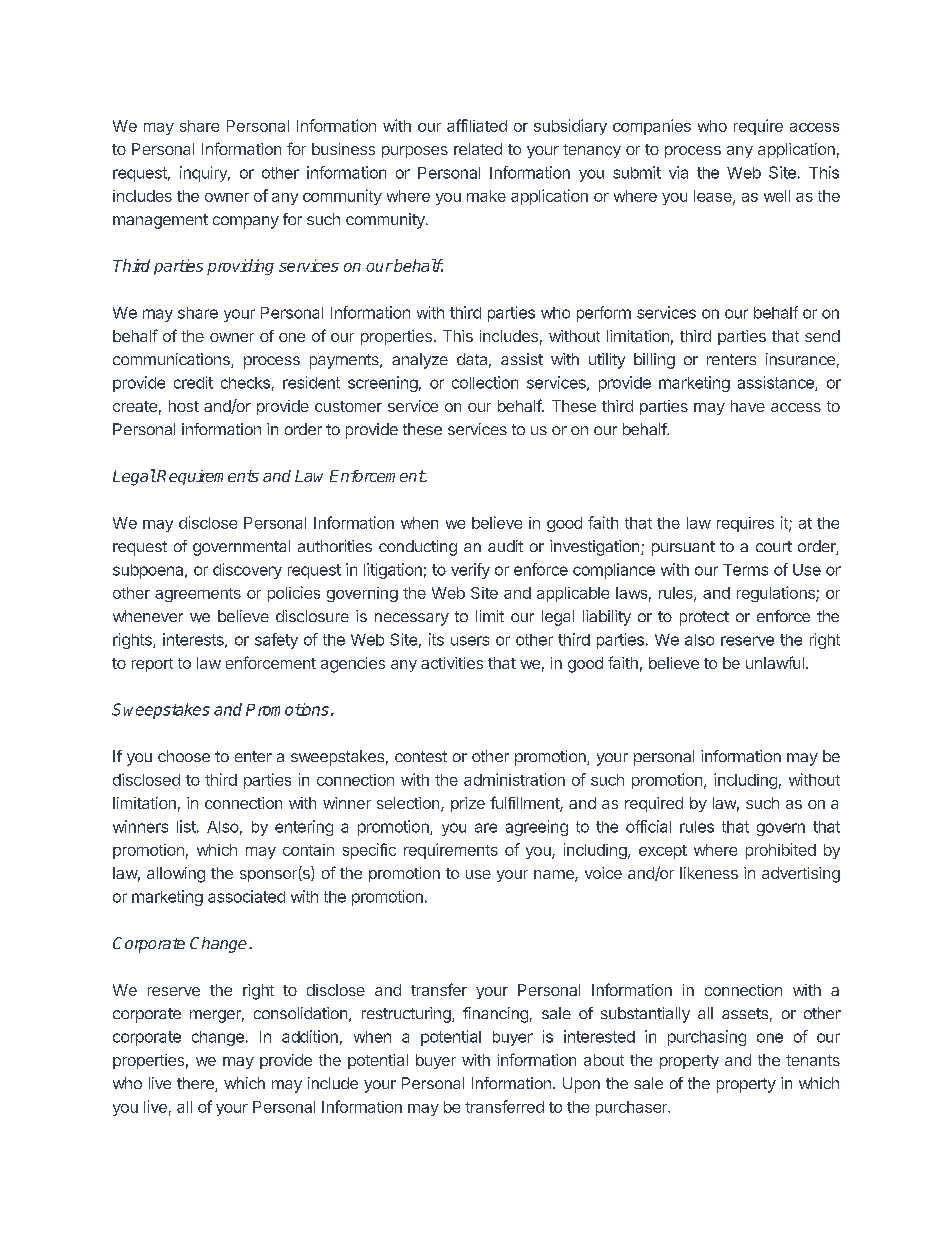 The height and width of the screenshot is (1233, 952). Describe the element at coordinates (184, 756) in the screenshot. I see `choose` at that location.
